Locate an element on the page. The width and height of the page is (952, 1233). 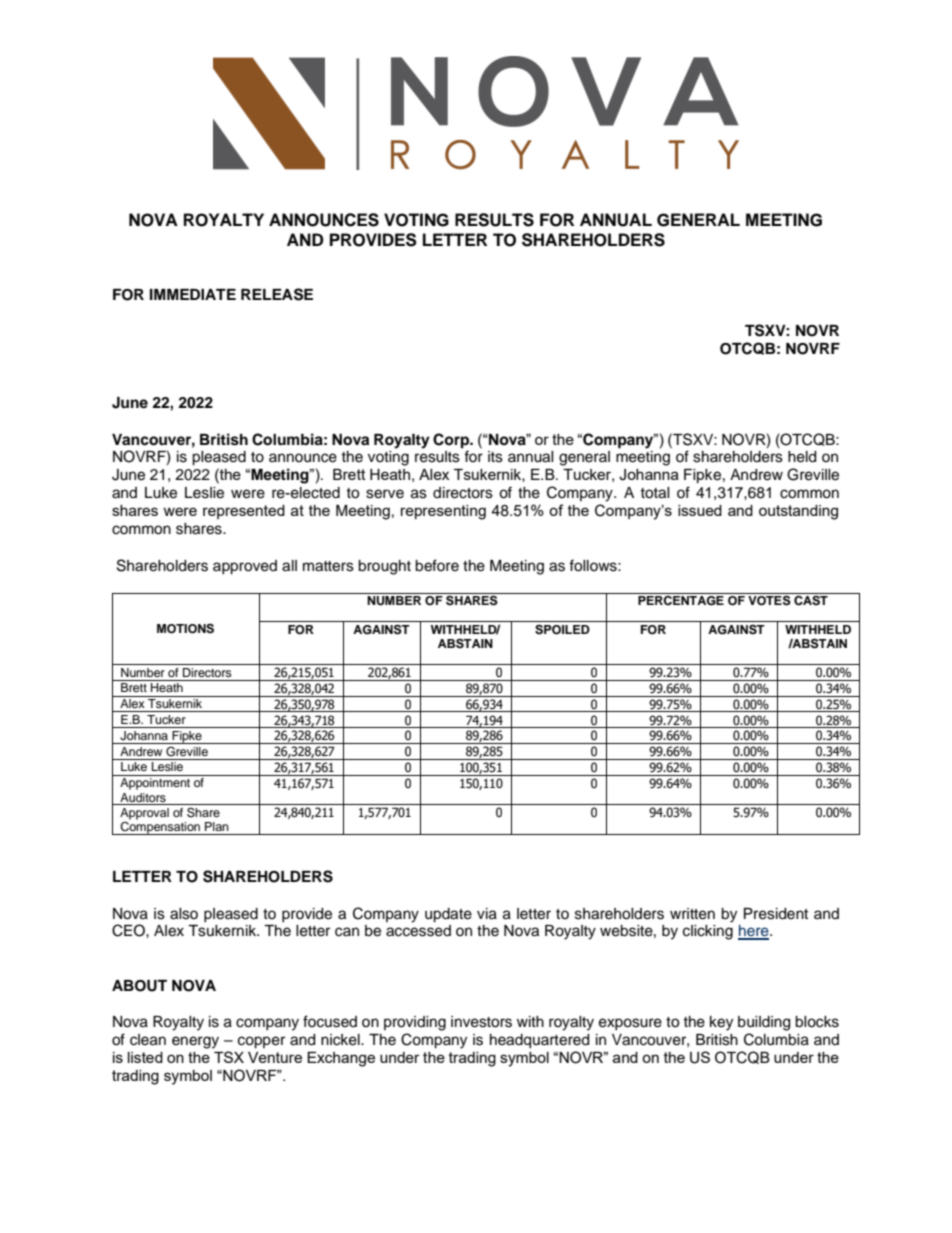
issued is located at coordinates (700, 510).
